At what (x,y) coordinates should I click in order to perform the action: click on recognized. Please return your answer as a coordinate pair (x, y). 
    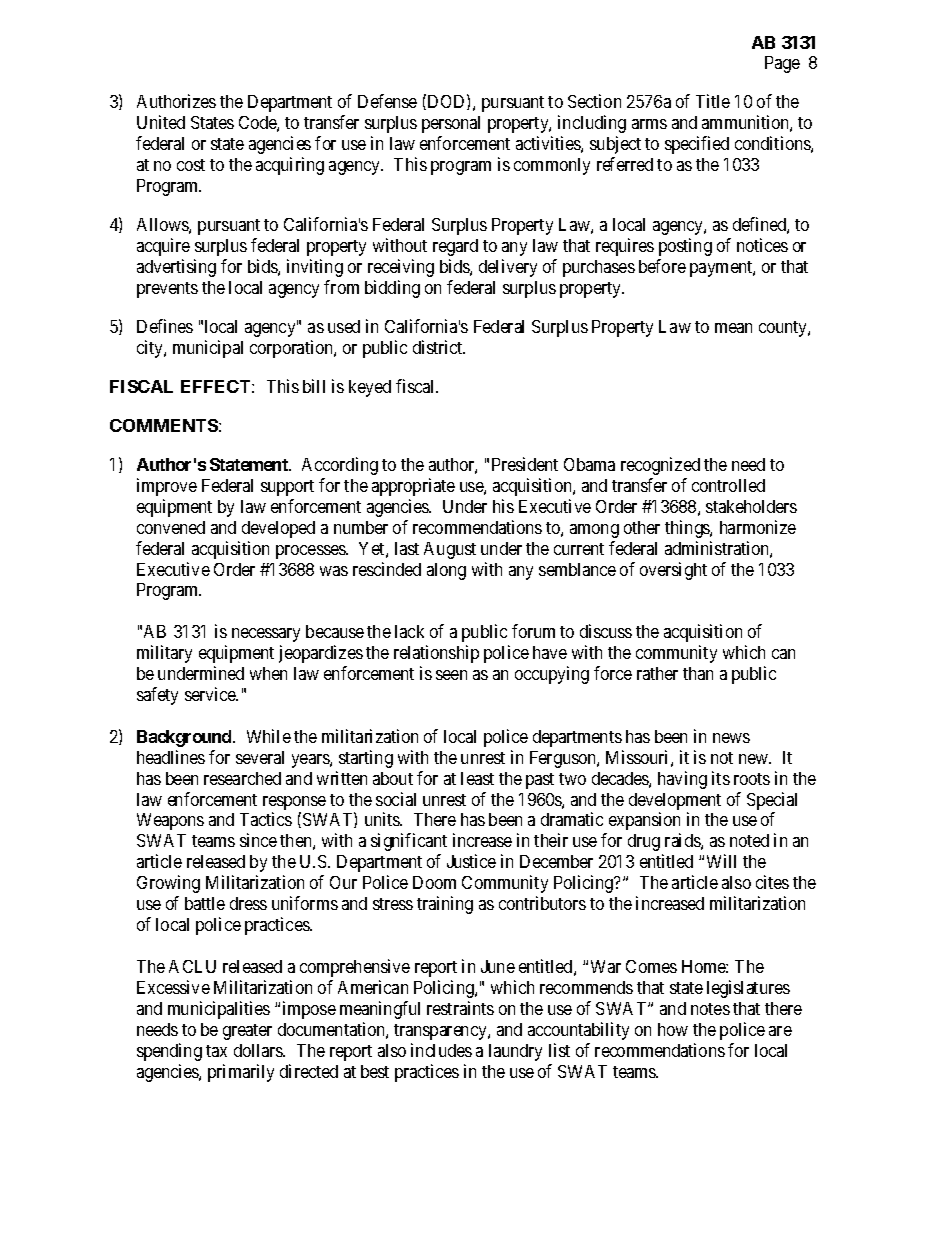
    Looking at the image, I should click on (660, 466).
